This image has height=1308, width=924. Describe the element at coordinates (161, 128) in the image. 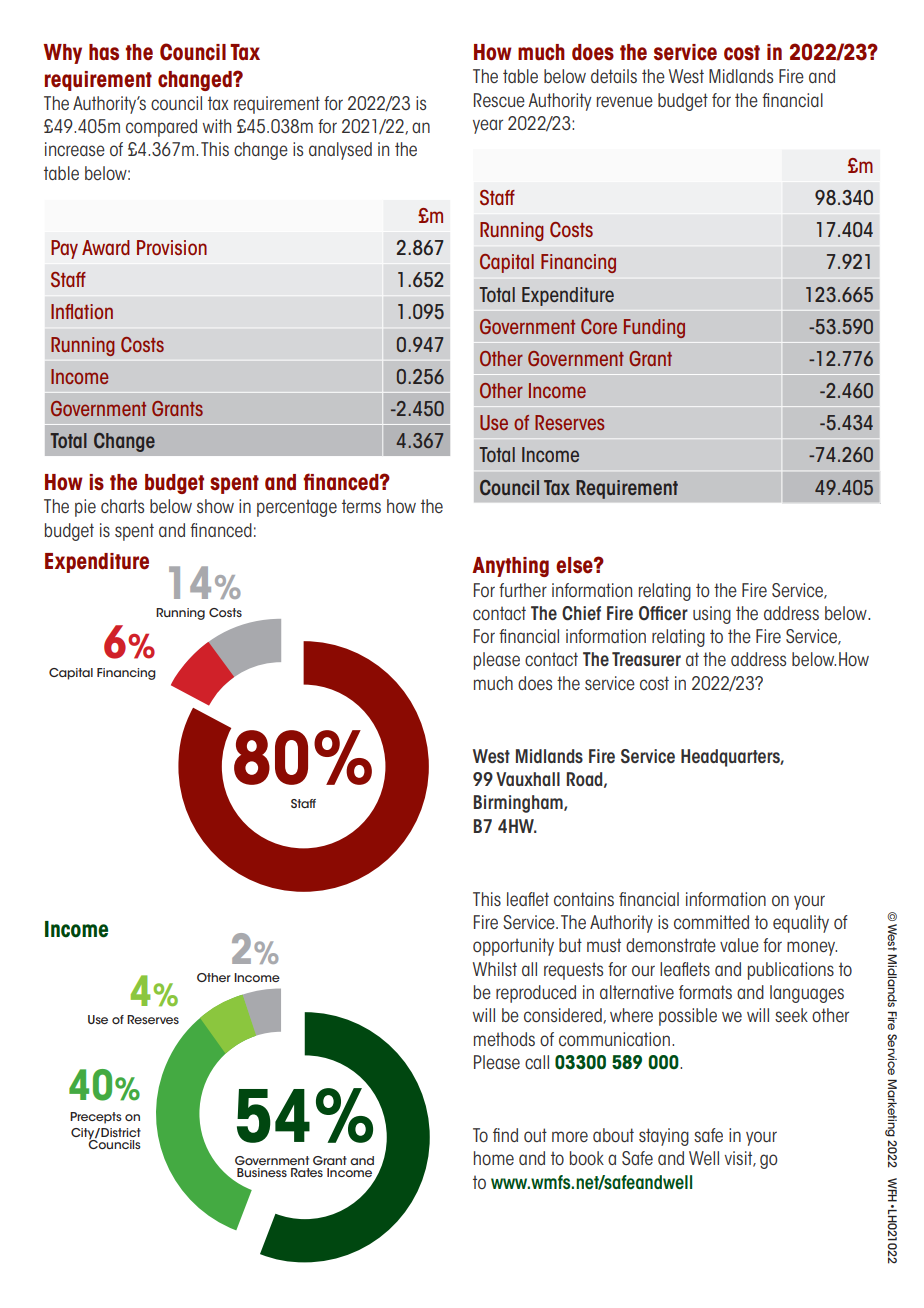

I see `compared` at that location.
